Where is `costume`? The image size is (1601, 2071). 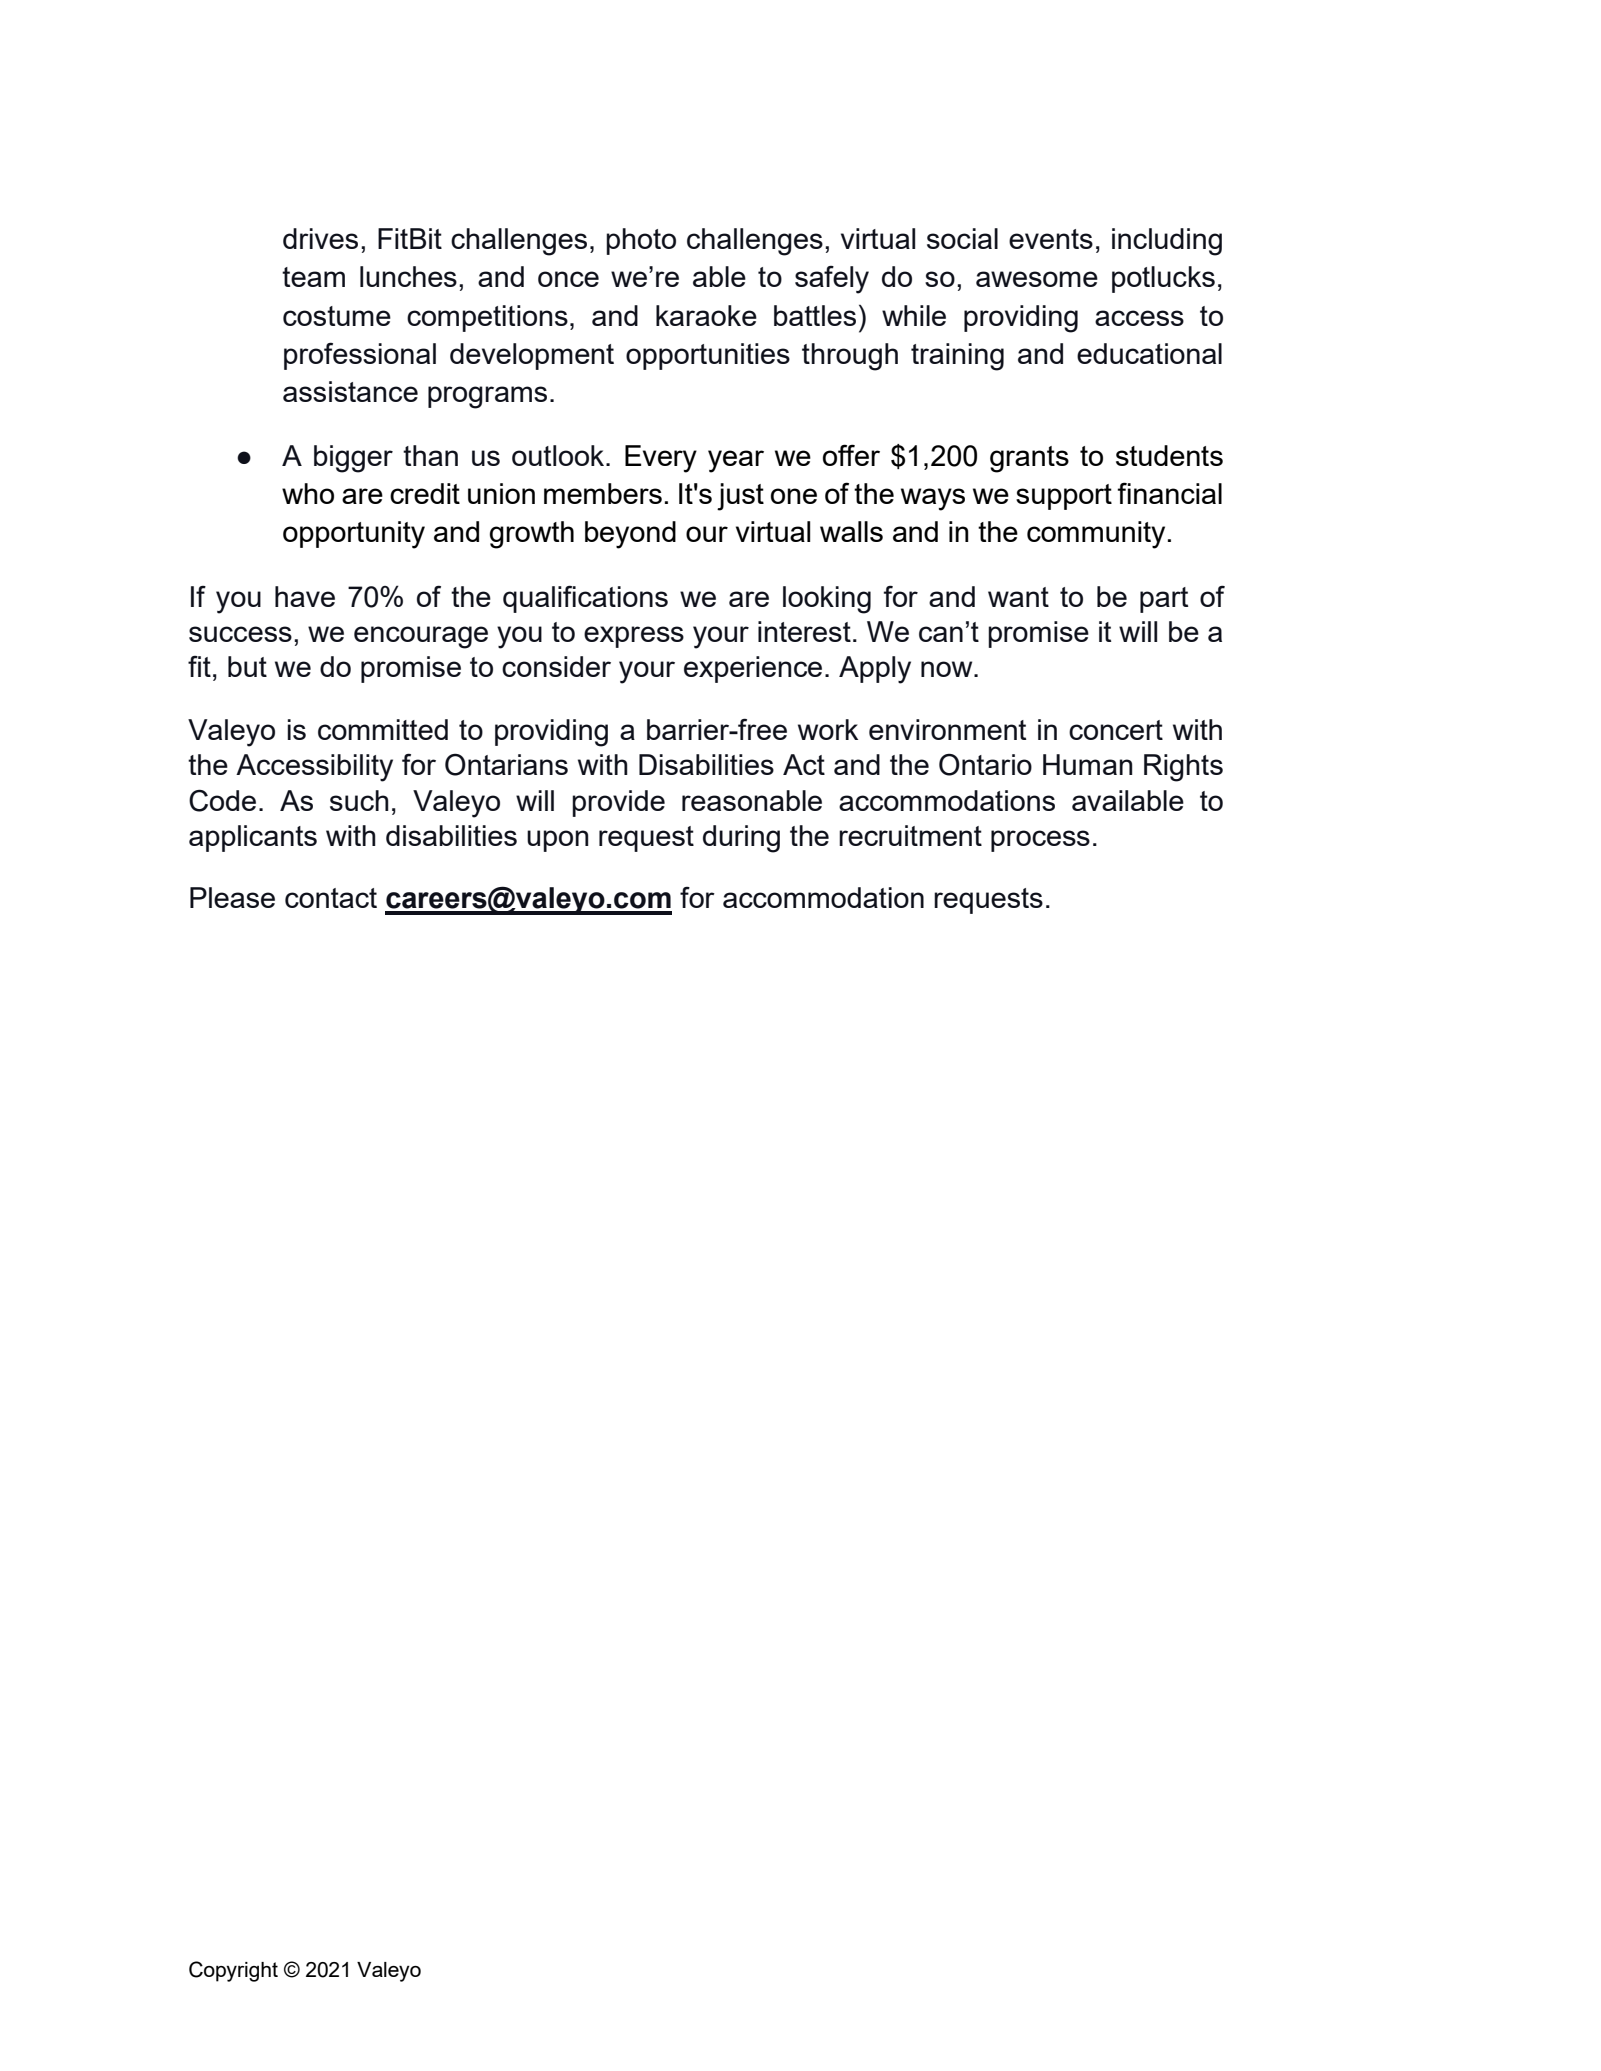
costume is located at coordinates (337, 316).
